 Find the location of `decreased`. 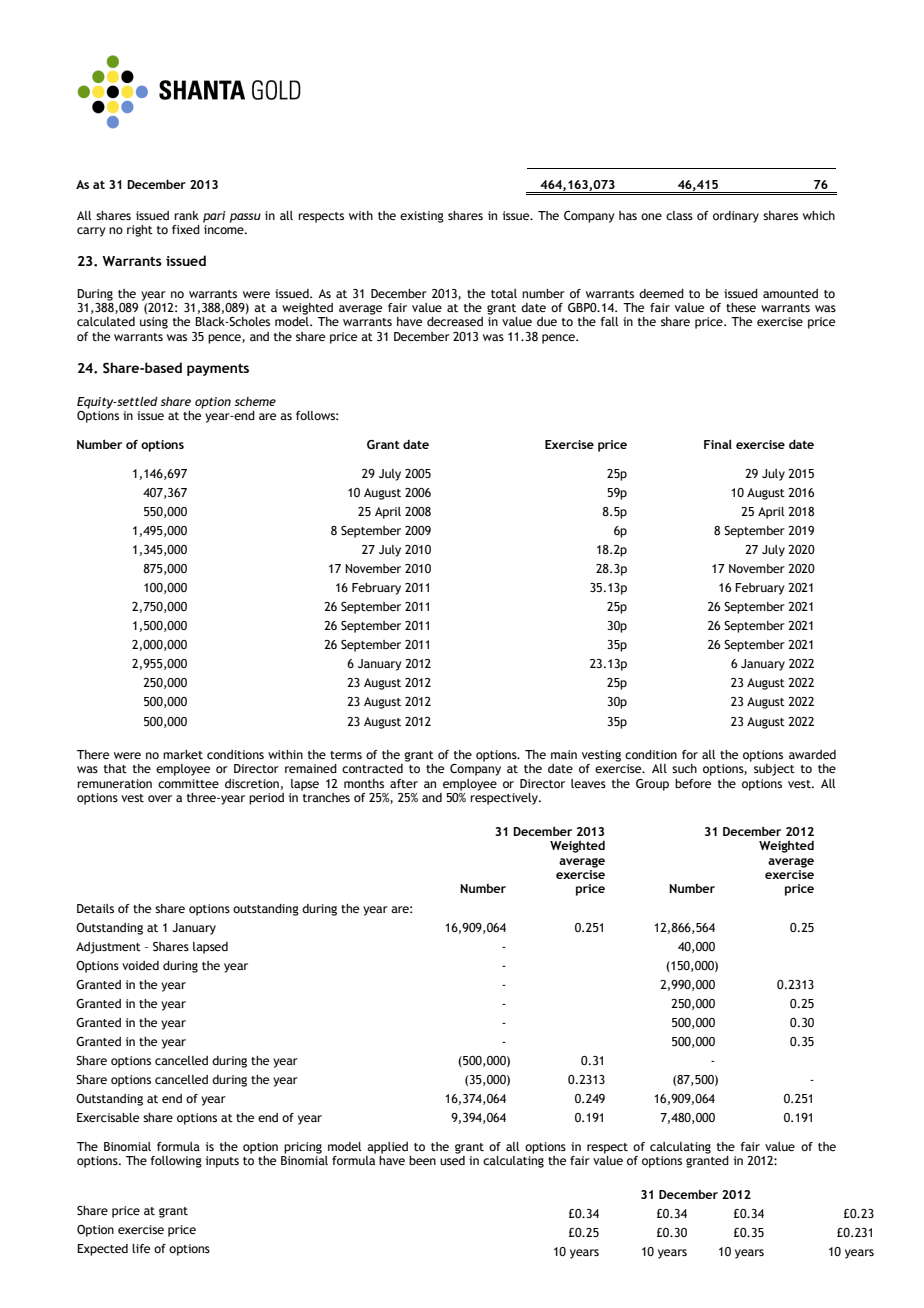

decreased is located at coordinates (455, 321).
